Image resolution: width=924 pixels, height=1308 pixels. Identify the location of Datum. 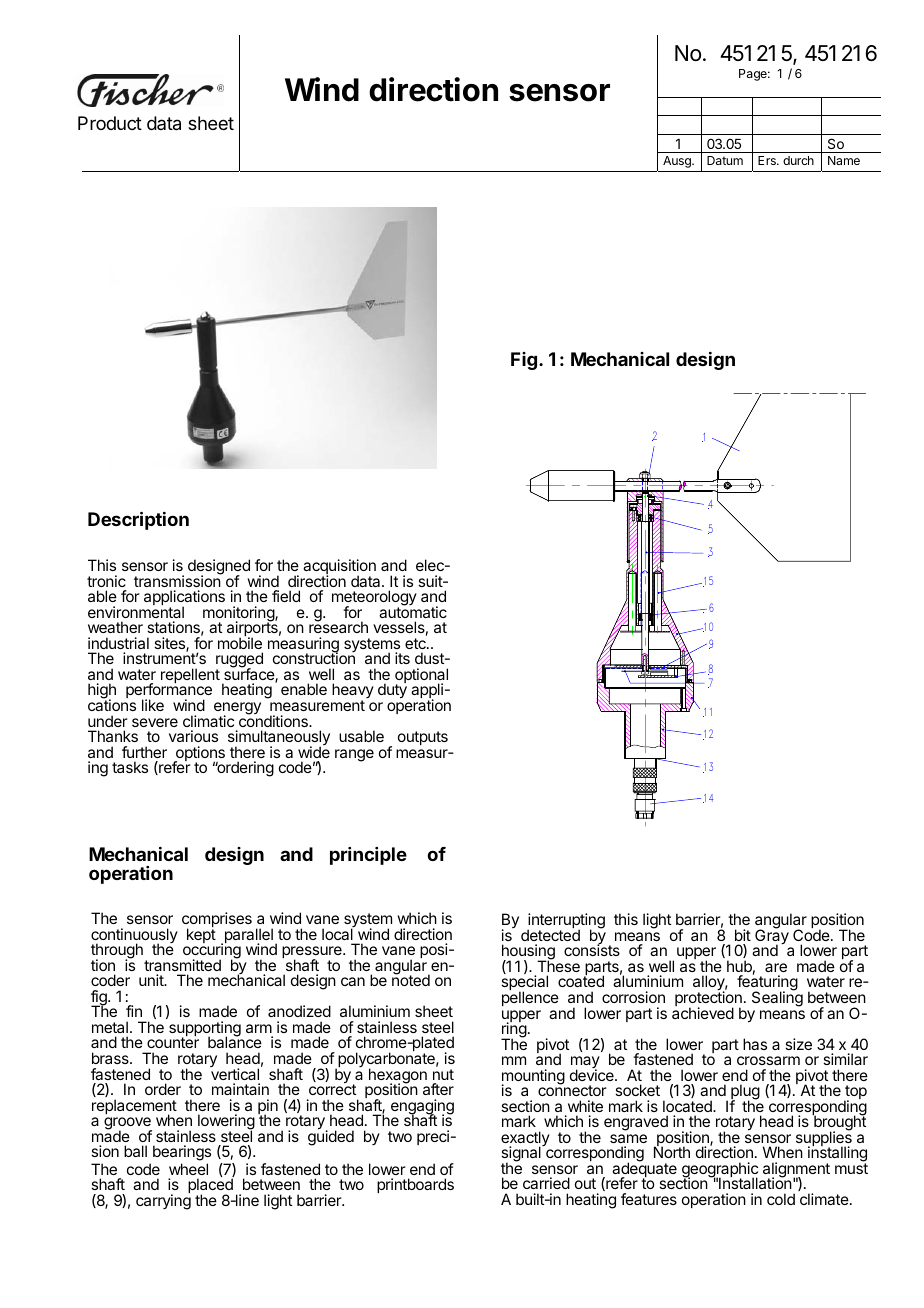
(725, 160).
